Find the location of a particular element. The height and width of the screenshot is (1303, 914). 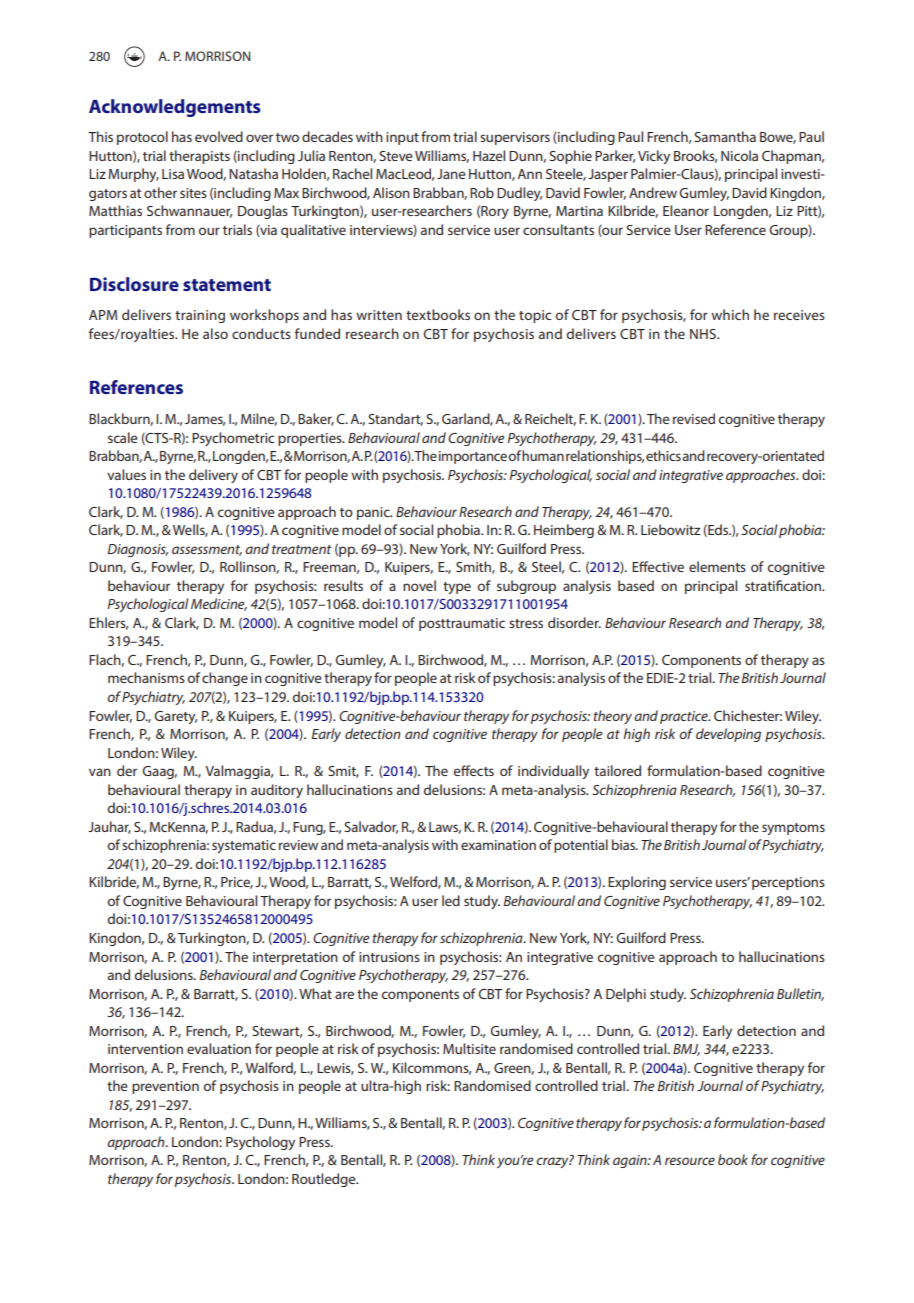

revised is located at coordinates (694, 418).
